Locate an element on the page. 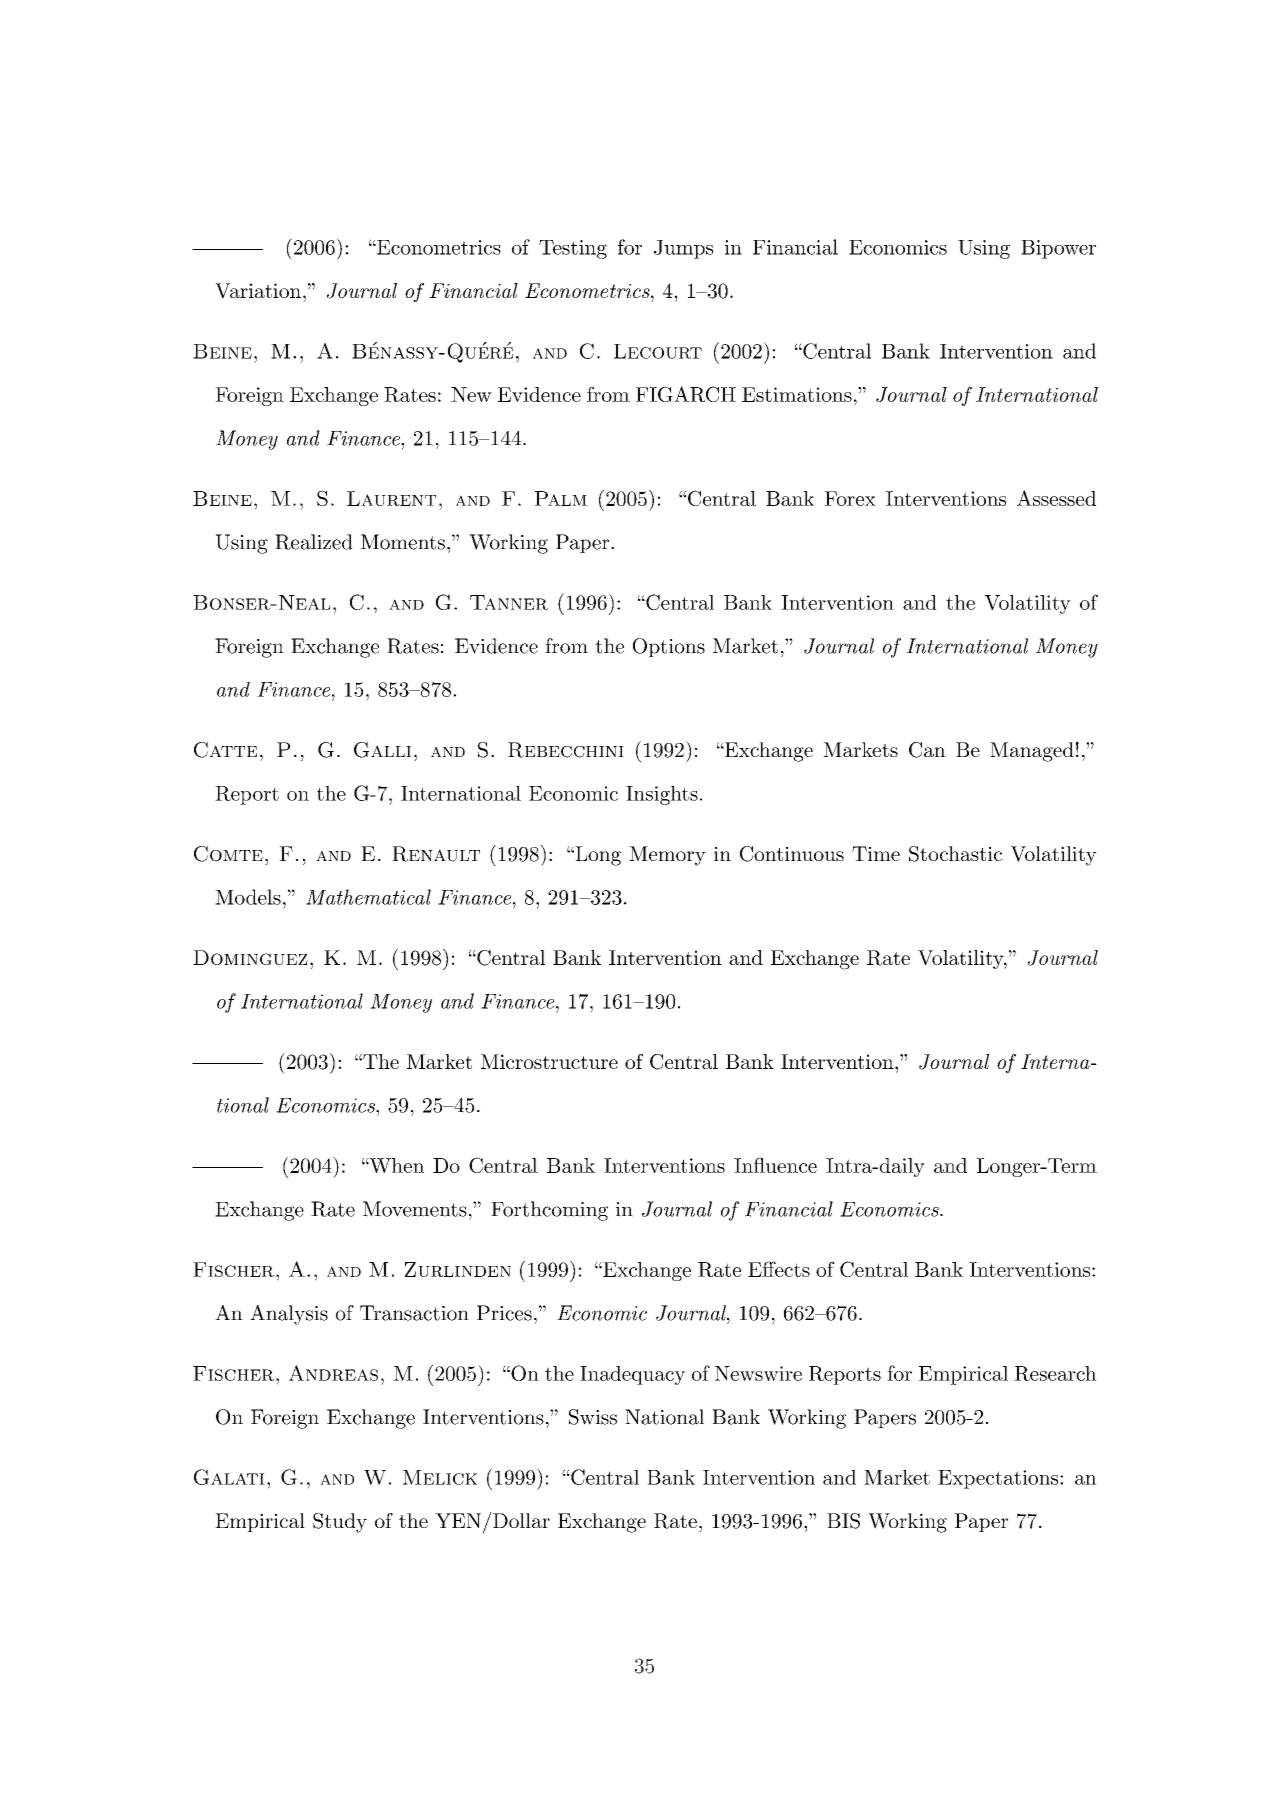  Swiss is located at coordinates (593, 1417).
